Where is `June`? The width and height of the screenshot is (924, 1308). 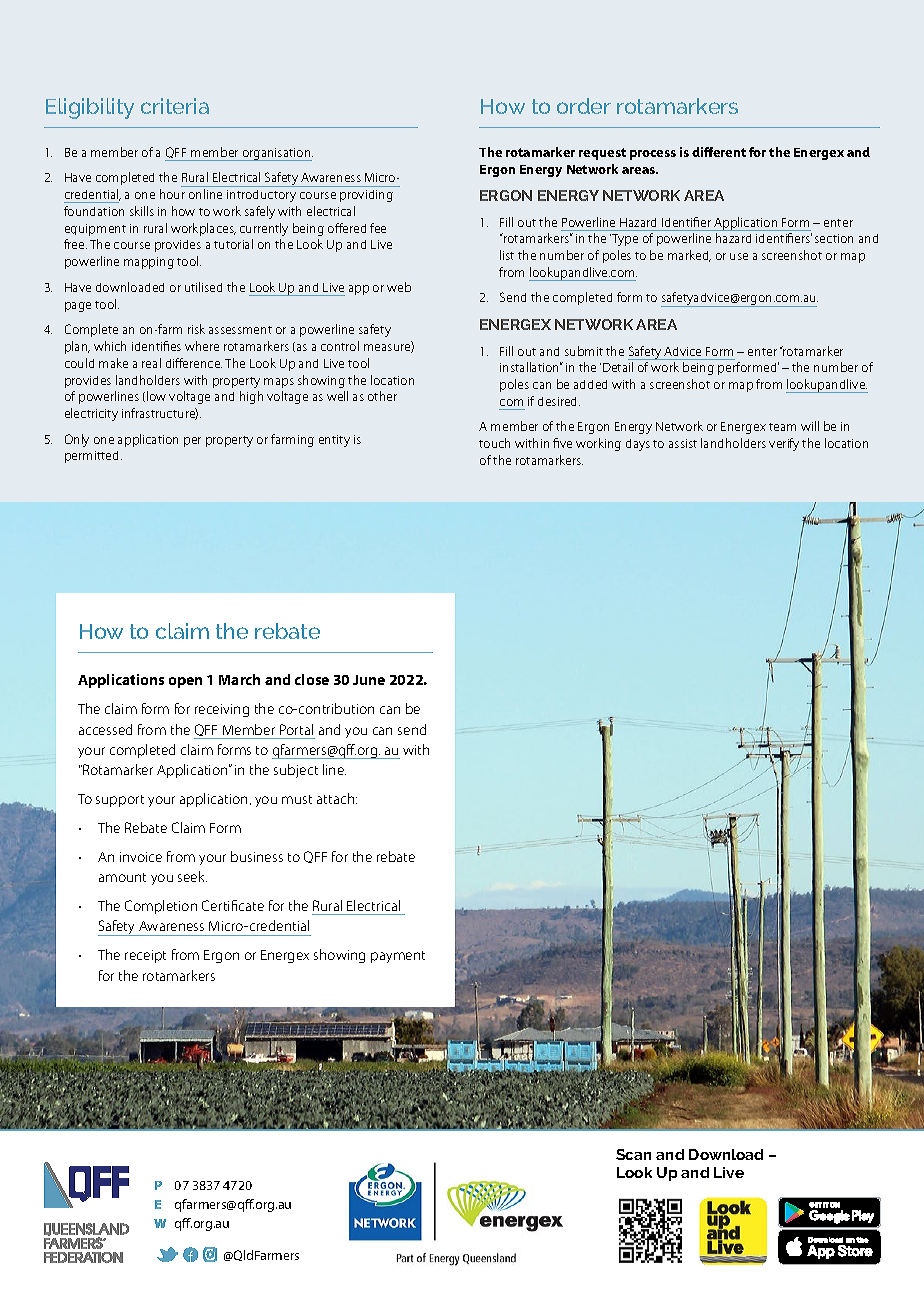
June is located at coordinates (369, 680).
